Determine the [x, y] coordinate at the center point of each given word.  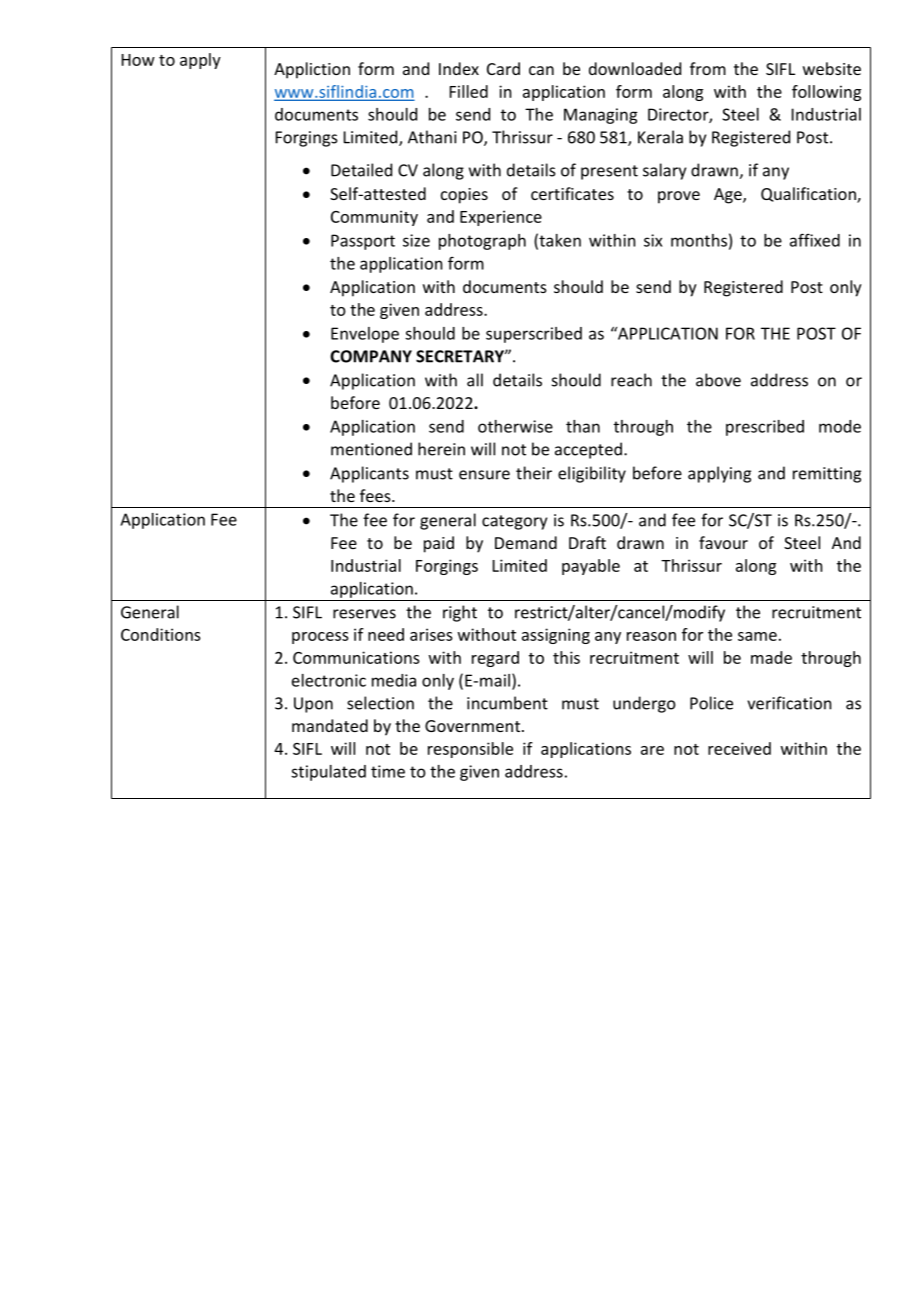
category [514, 522]
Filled [469, 91]
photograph [482, 242]
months [699, 240]
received [739, 748]
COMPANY [371, 356]
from [708, 68]
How [138, 60]
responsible [470, 750]
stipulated [328, 773]
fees [376, 495]
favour [723, 542]
